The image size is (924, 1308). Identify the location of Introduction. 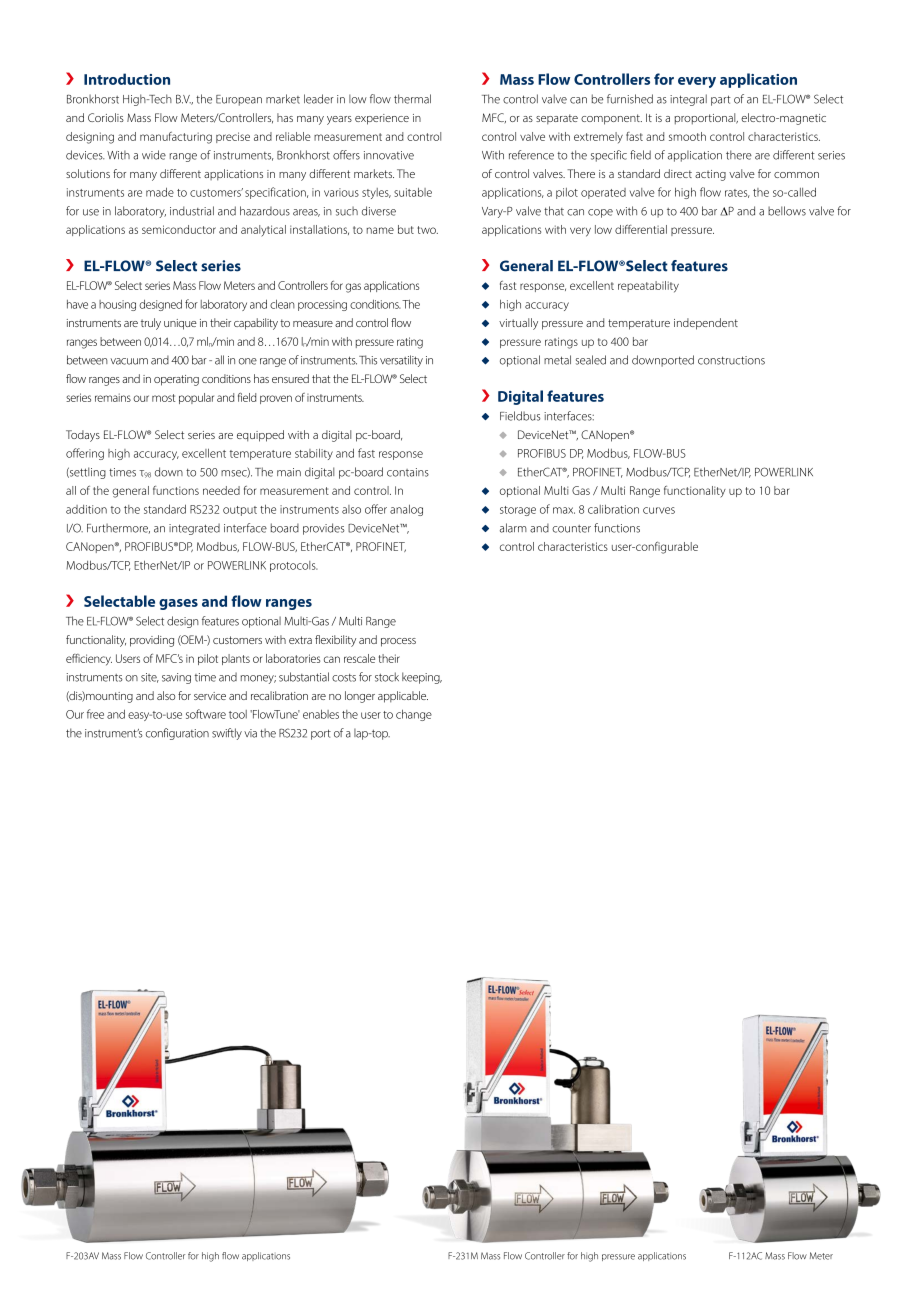
(127, 79).
